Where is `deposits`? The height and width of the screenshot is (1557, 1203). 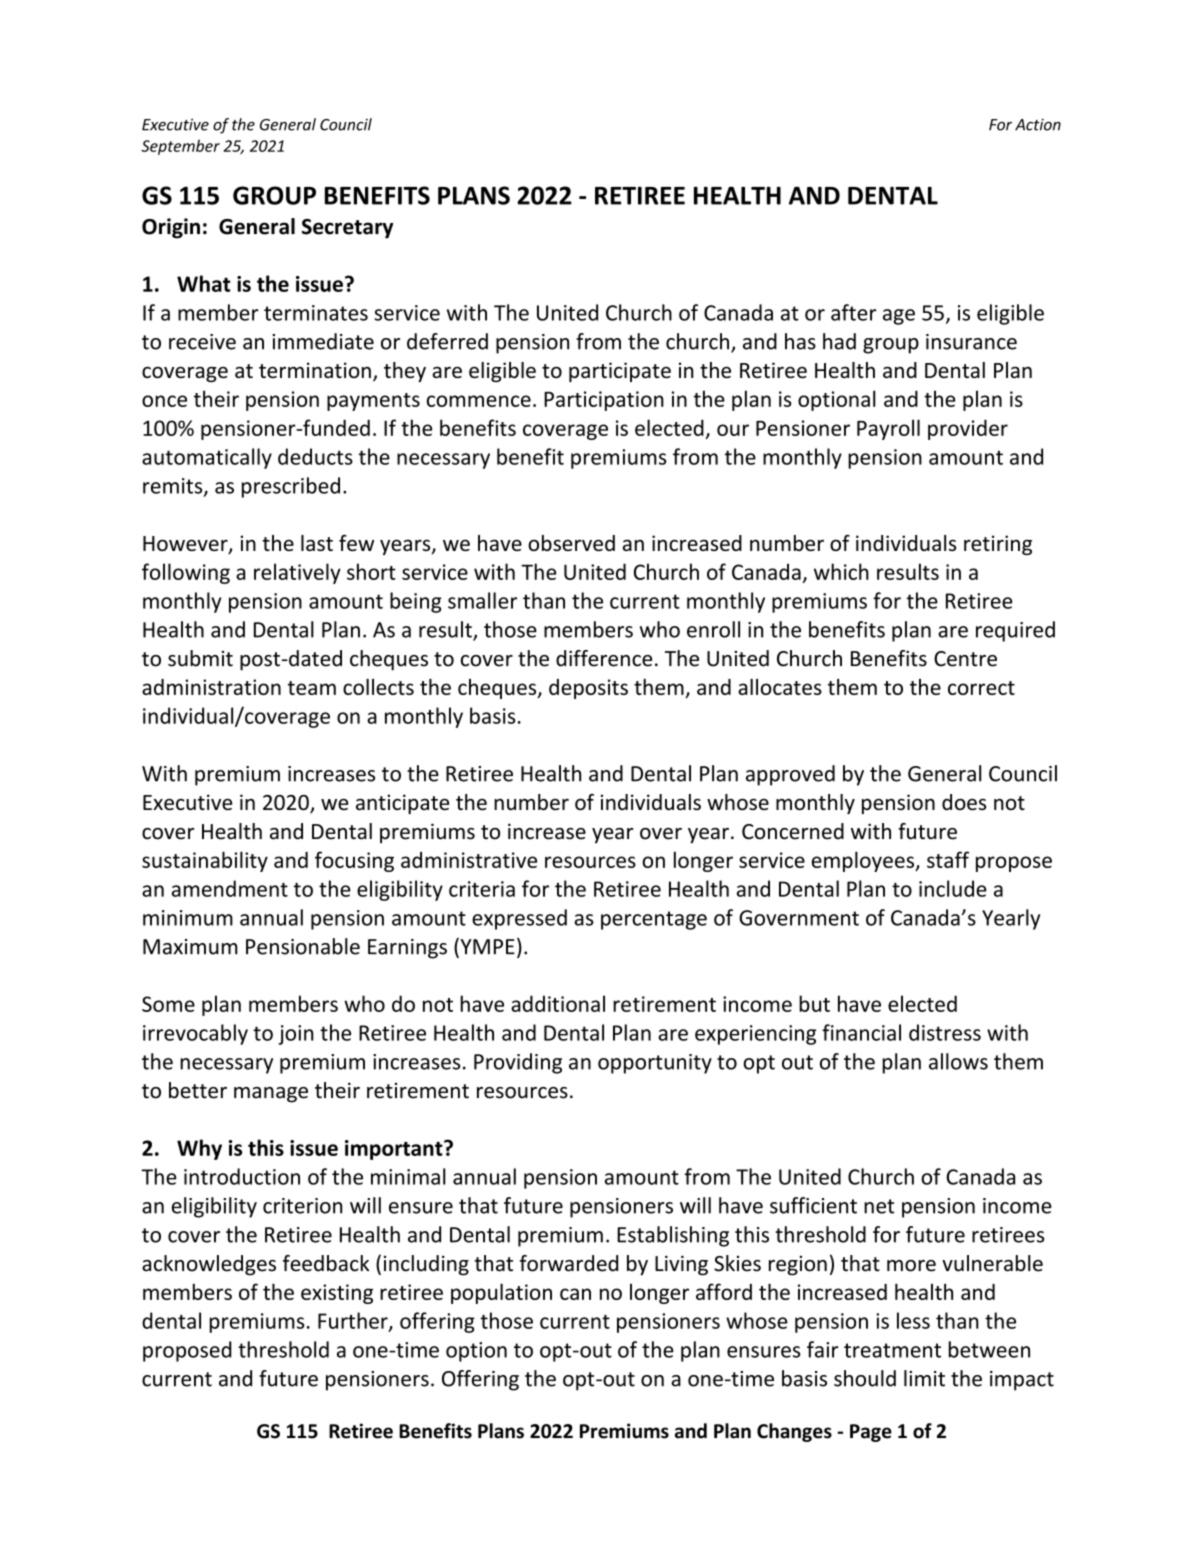 deposits is located at coordinates (588, 689).
